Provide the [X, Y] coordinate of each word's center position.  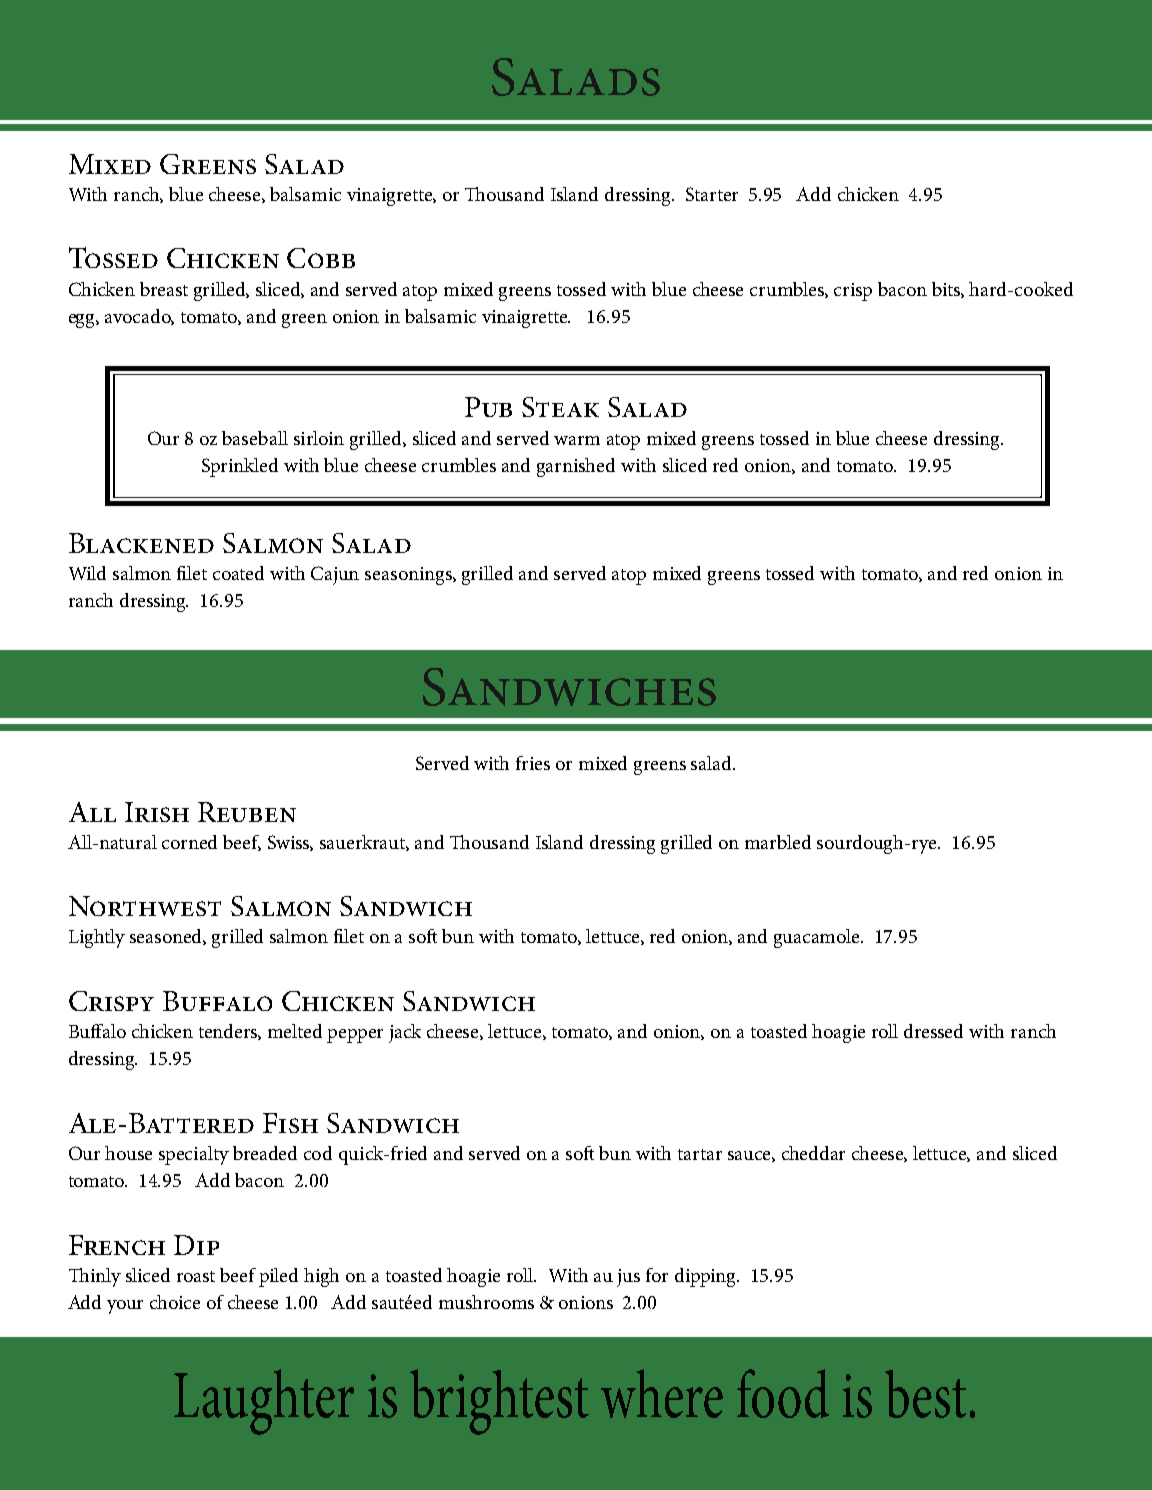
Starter [712, 194]
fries [533, 763]
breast [164, 289]
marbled [778, 842]
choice [175, 1302]
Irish [157, 812]
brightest [499, 1402]
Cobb [321, 258]
